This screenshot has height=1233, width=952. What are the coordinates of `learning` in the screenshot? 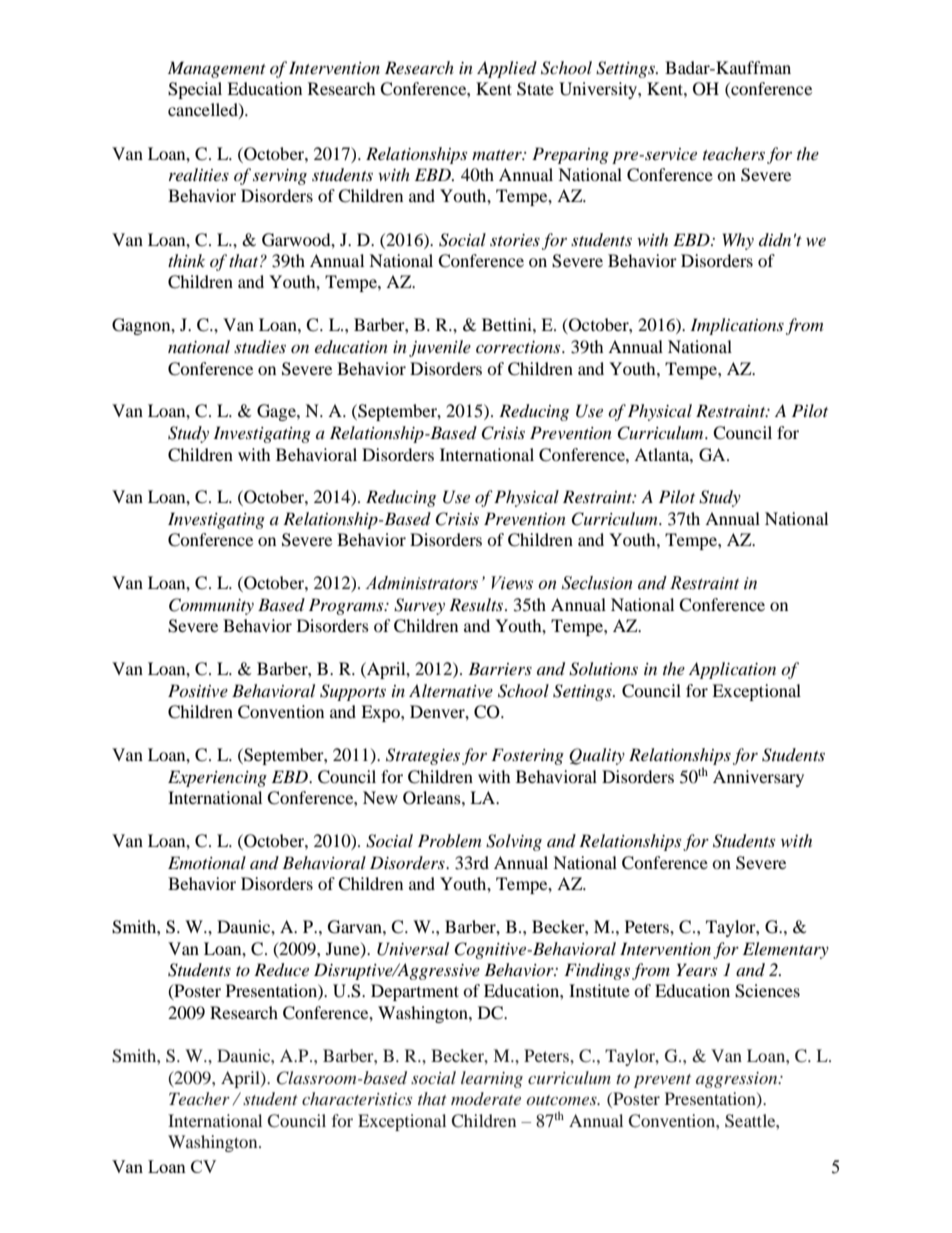 It's located at (492, 1079).
